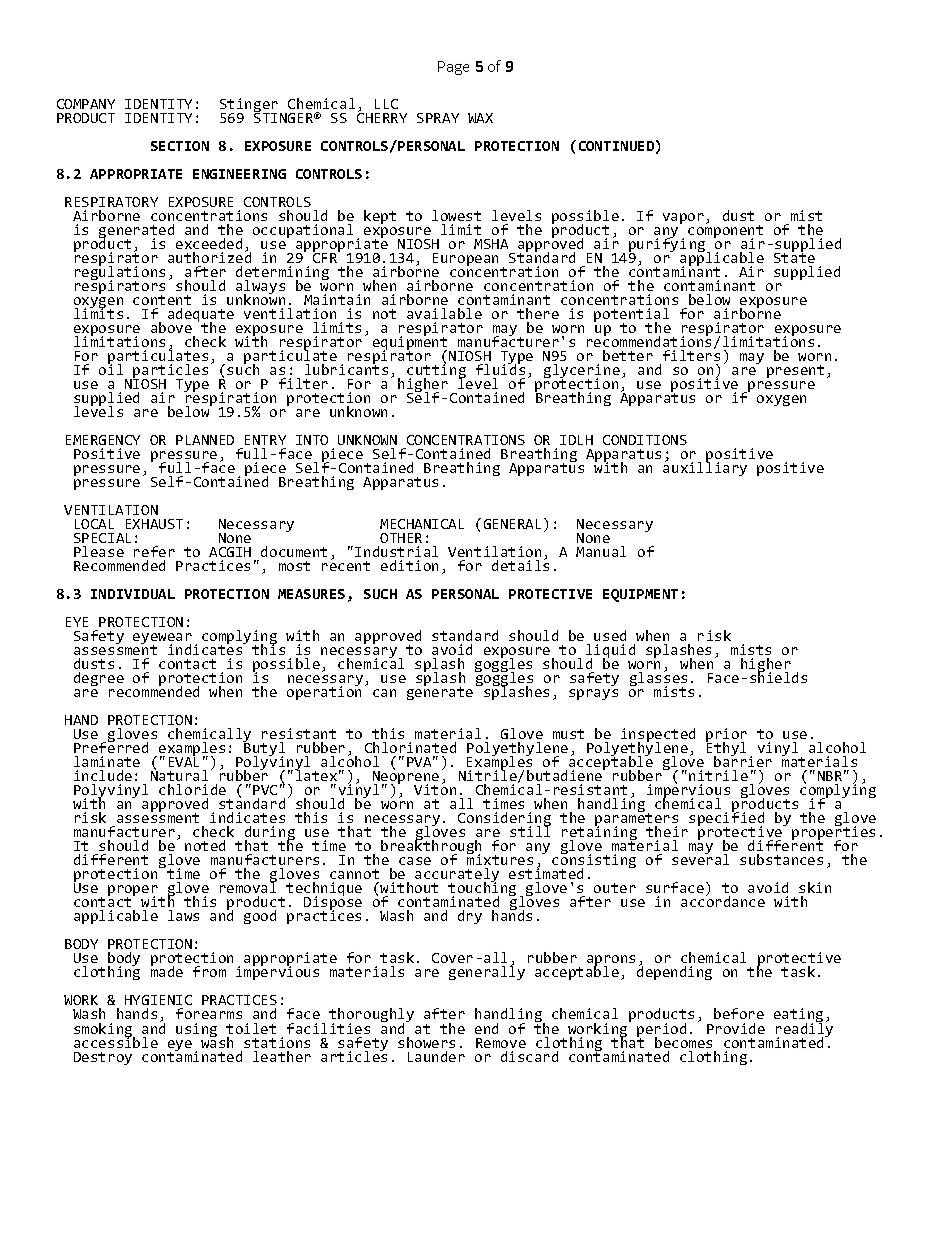 Image resolution: width=952 pixels, height=1233 pixels. Describe the element at coordinates (205, 845) in the screenshot. I see `noted` at that location.
